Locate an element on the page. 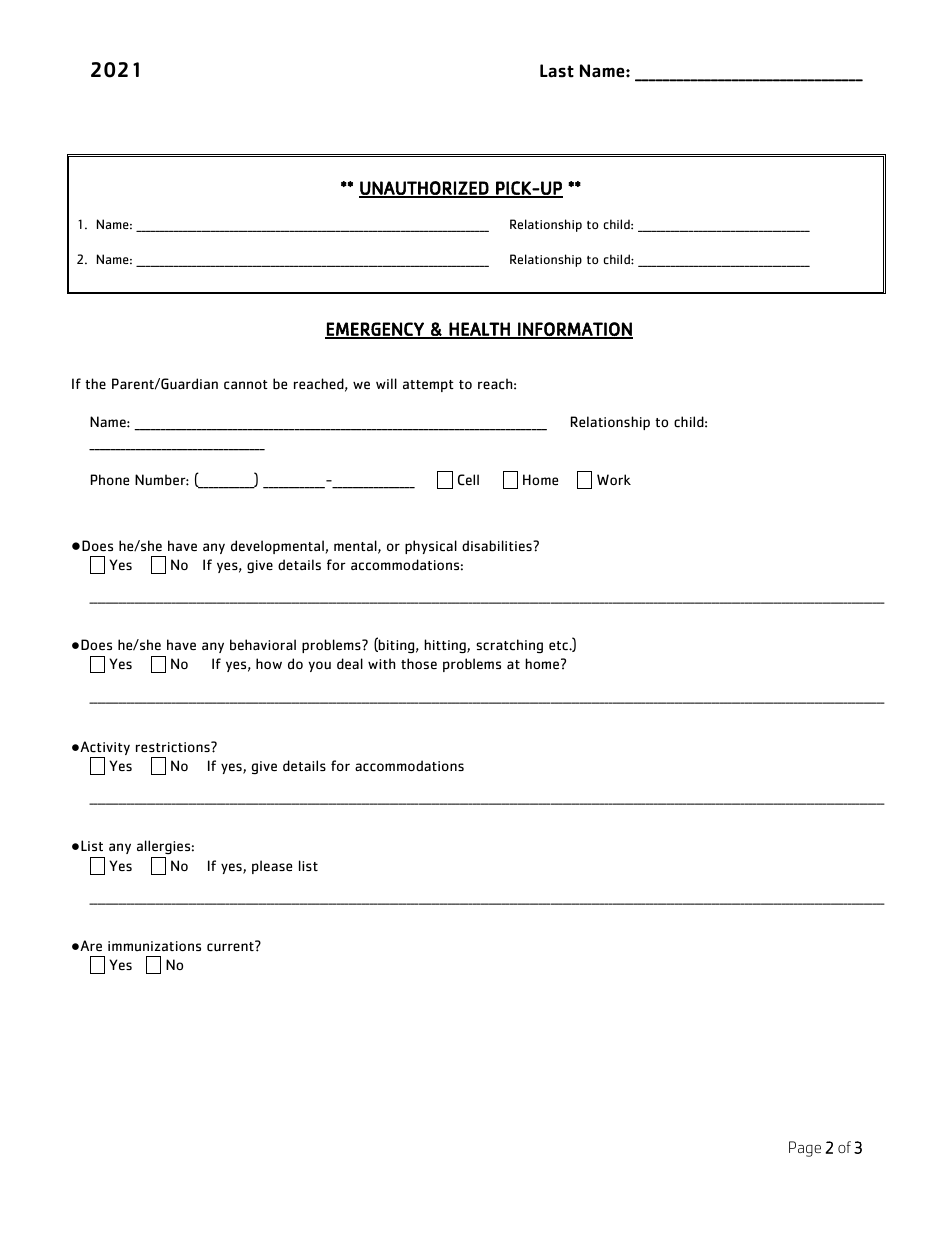 This page has height=1233, width=952. current is located at coordinates (231, 946).
